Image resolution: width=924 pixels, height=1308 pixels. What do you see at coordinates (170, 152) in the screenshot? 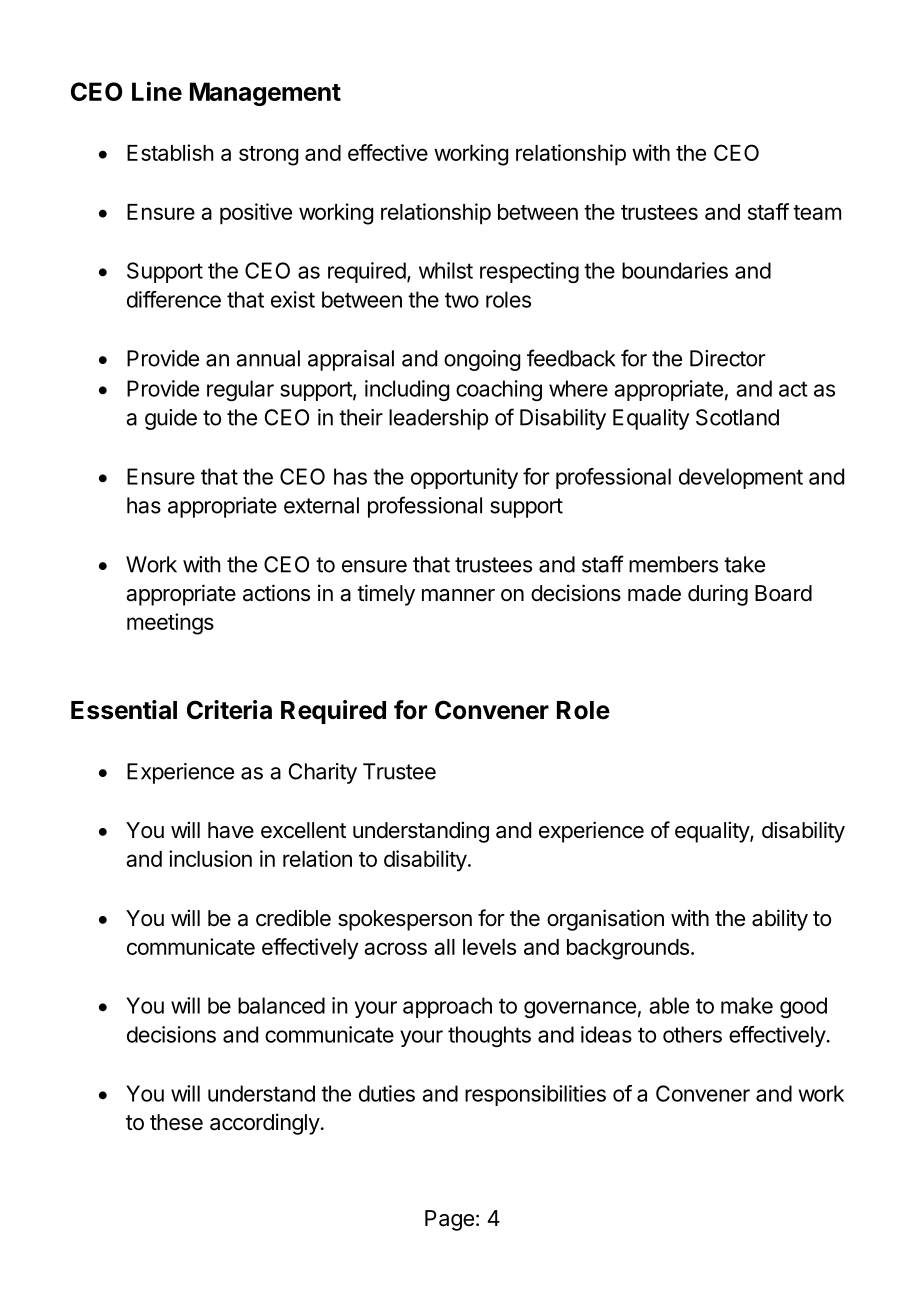
I see `Establish` at bounding box center [170, 152].
